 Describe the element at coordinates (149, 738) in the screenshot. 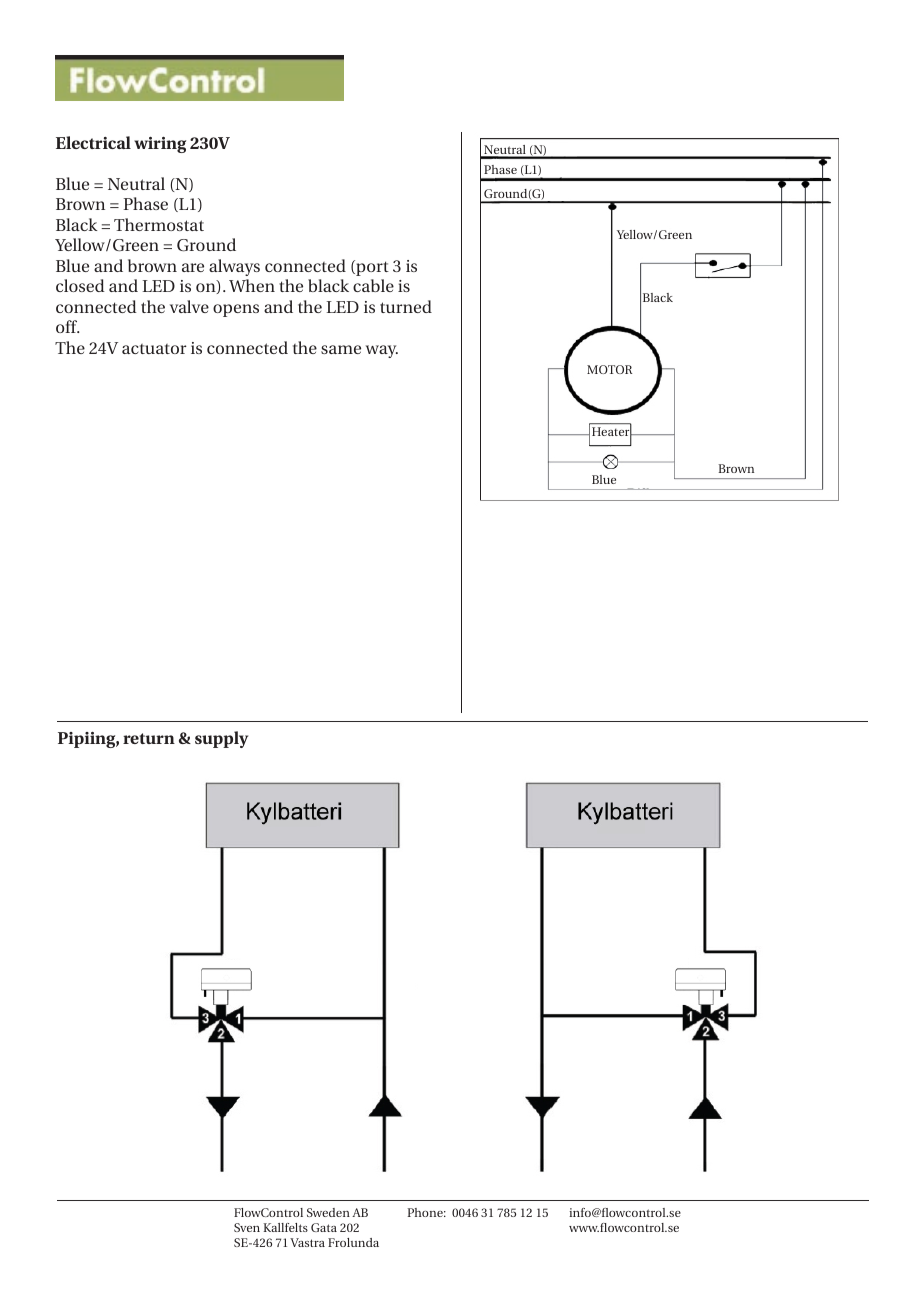

I see `return` at that location.
